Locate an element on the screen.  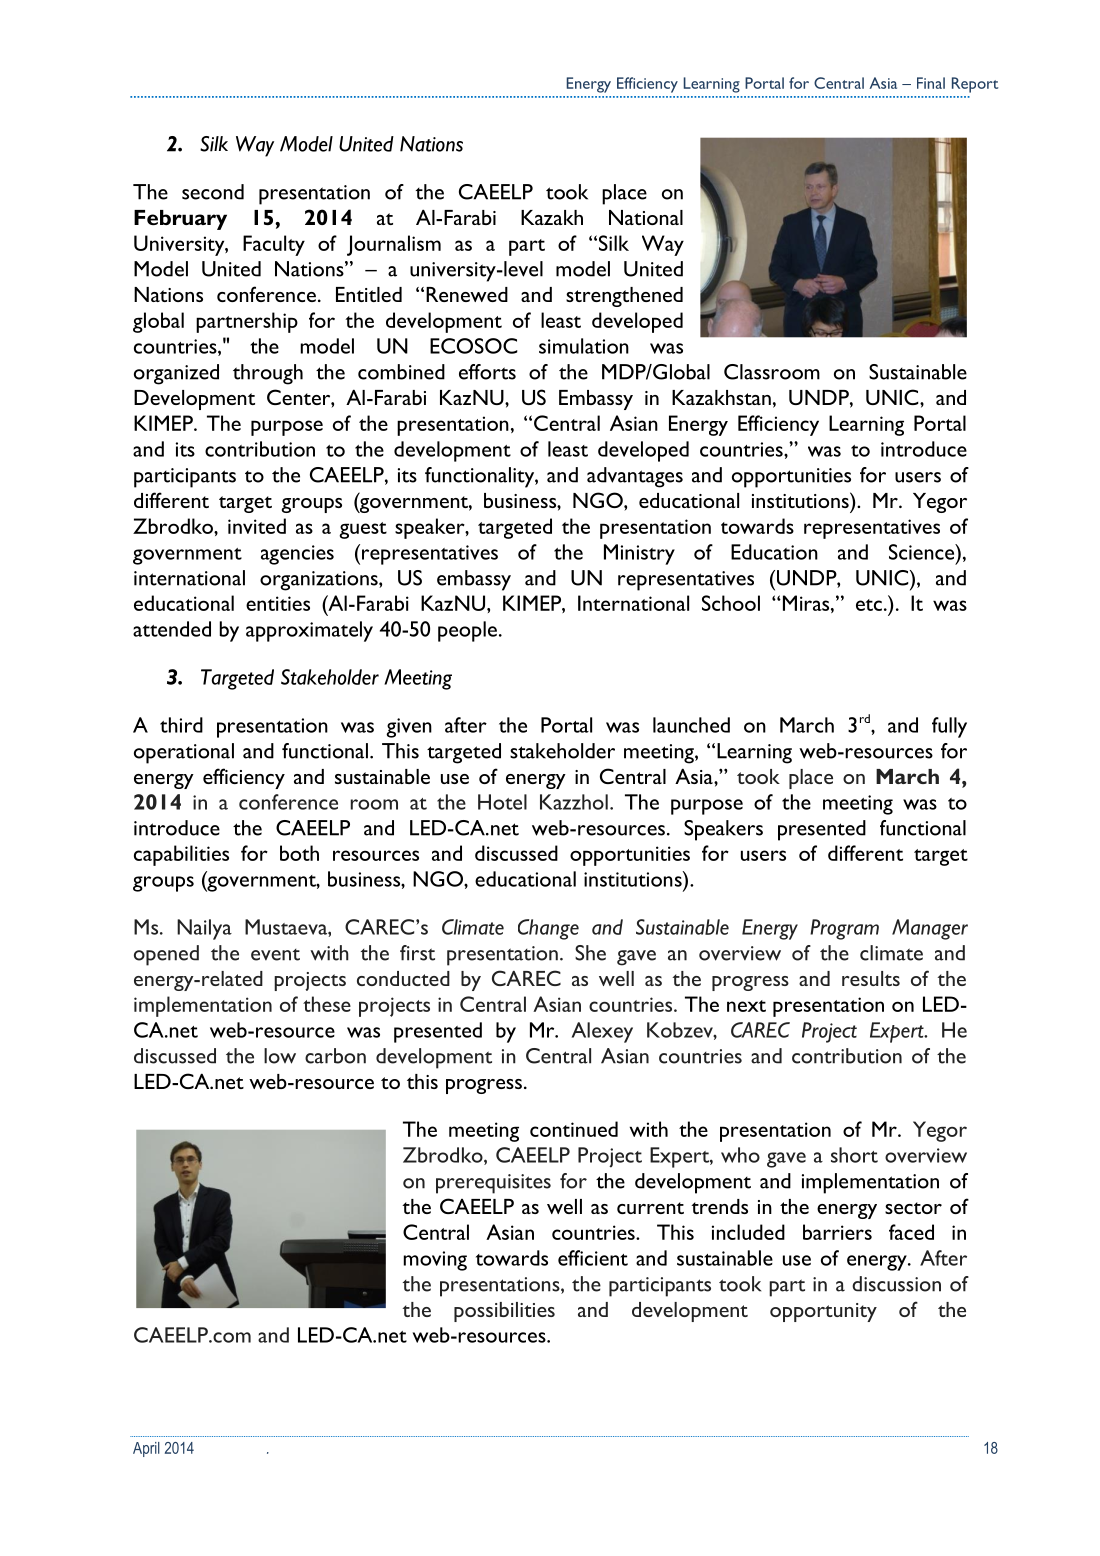
fully is located at coordinates (949, 727).
